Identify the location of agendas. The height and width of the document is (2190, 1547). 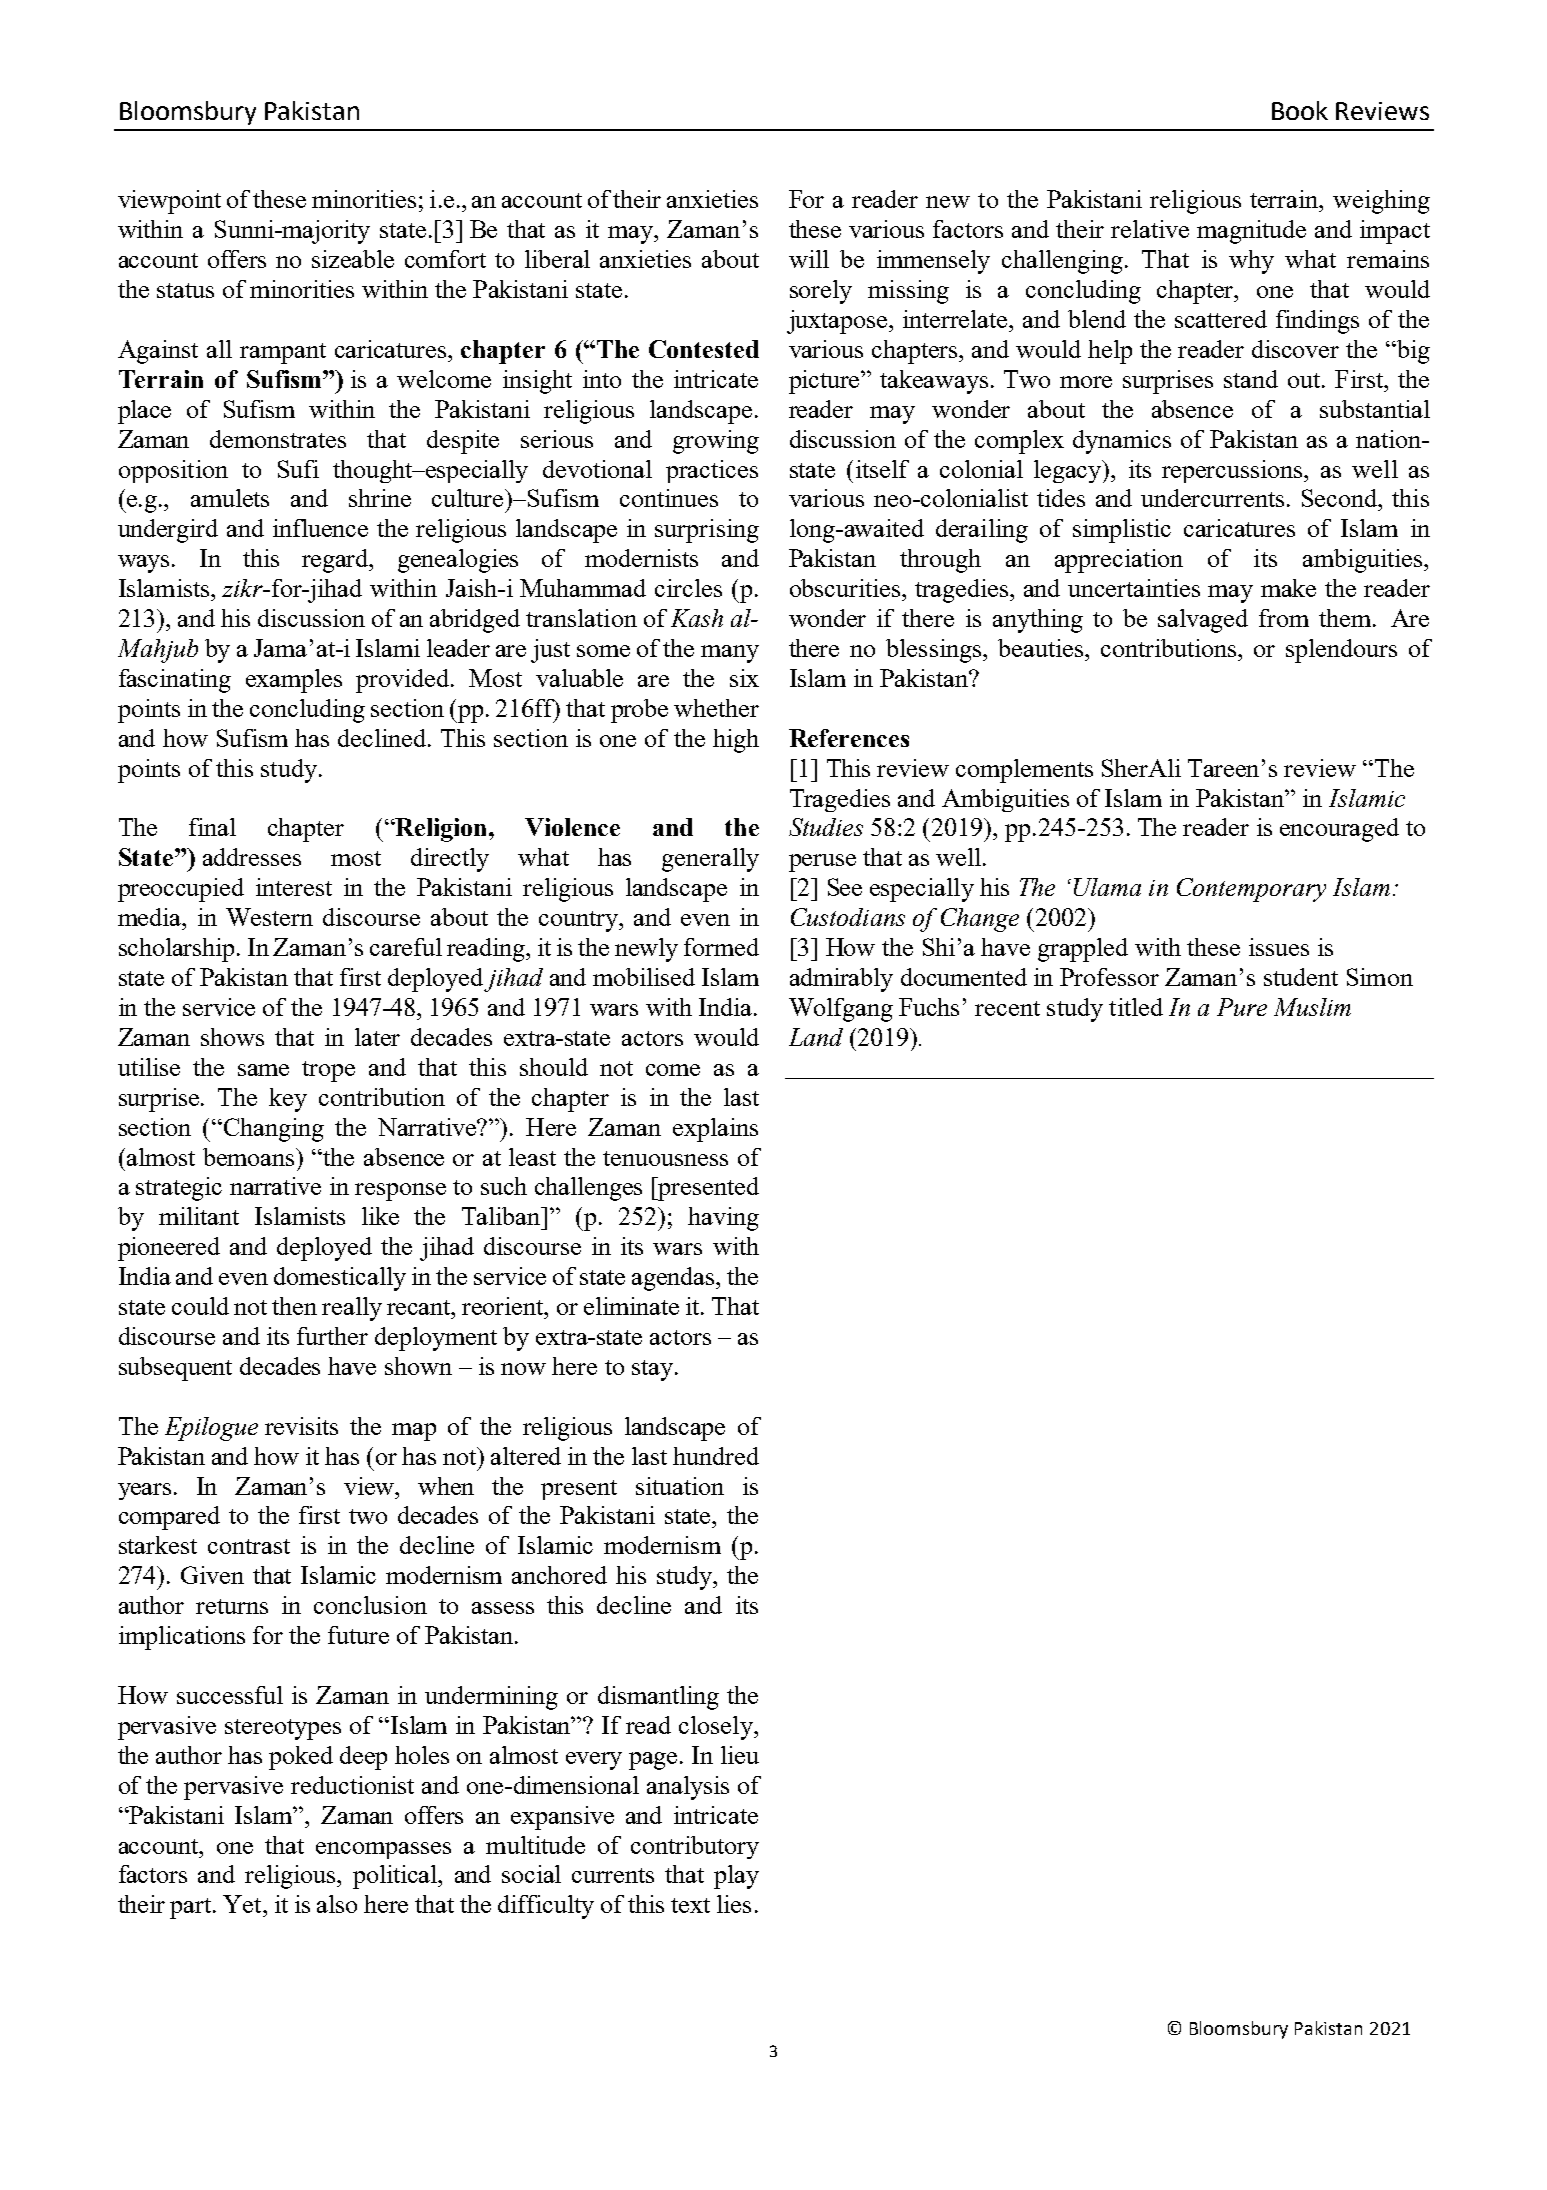
(674, 1279).
